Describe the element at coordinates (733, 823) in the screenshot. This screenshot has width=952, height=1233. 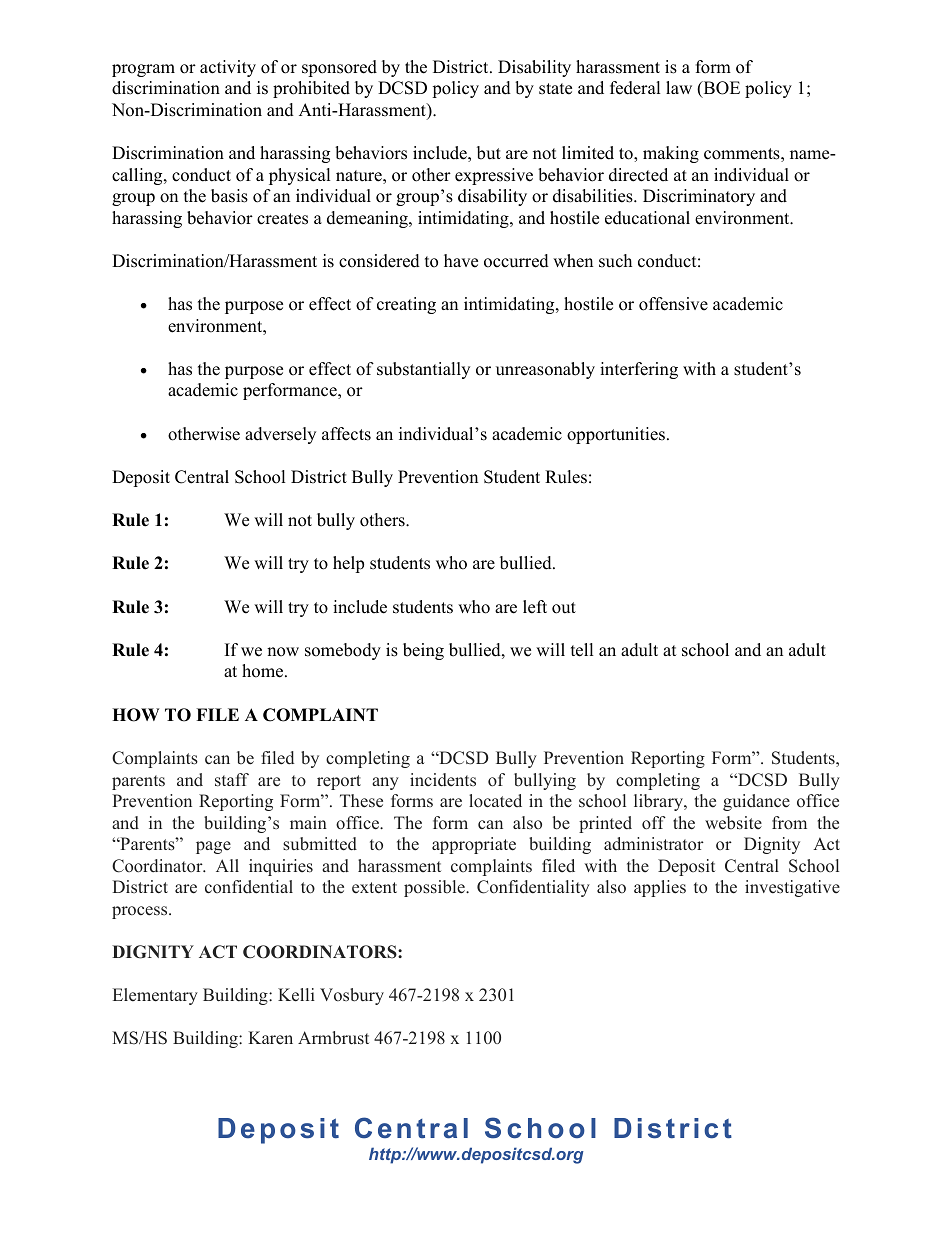
I see `website` at that location.
